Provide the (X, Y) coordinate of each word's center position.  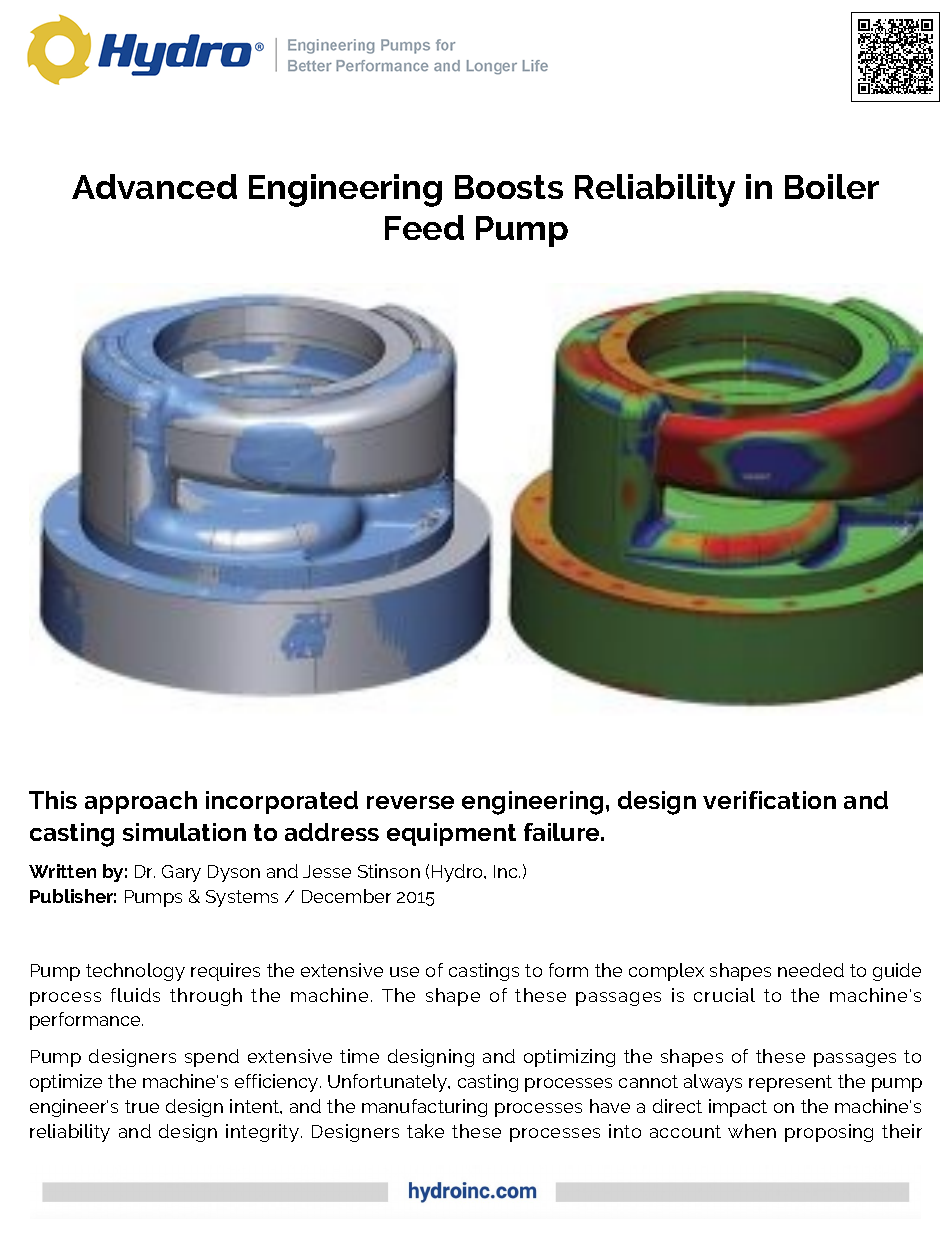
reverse (410, 802)
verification (769, 800)
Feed (424, 227)
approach (141, 802)
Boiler (832, 186)
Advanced (154, 186)
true (142, 1106)
